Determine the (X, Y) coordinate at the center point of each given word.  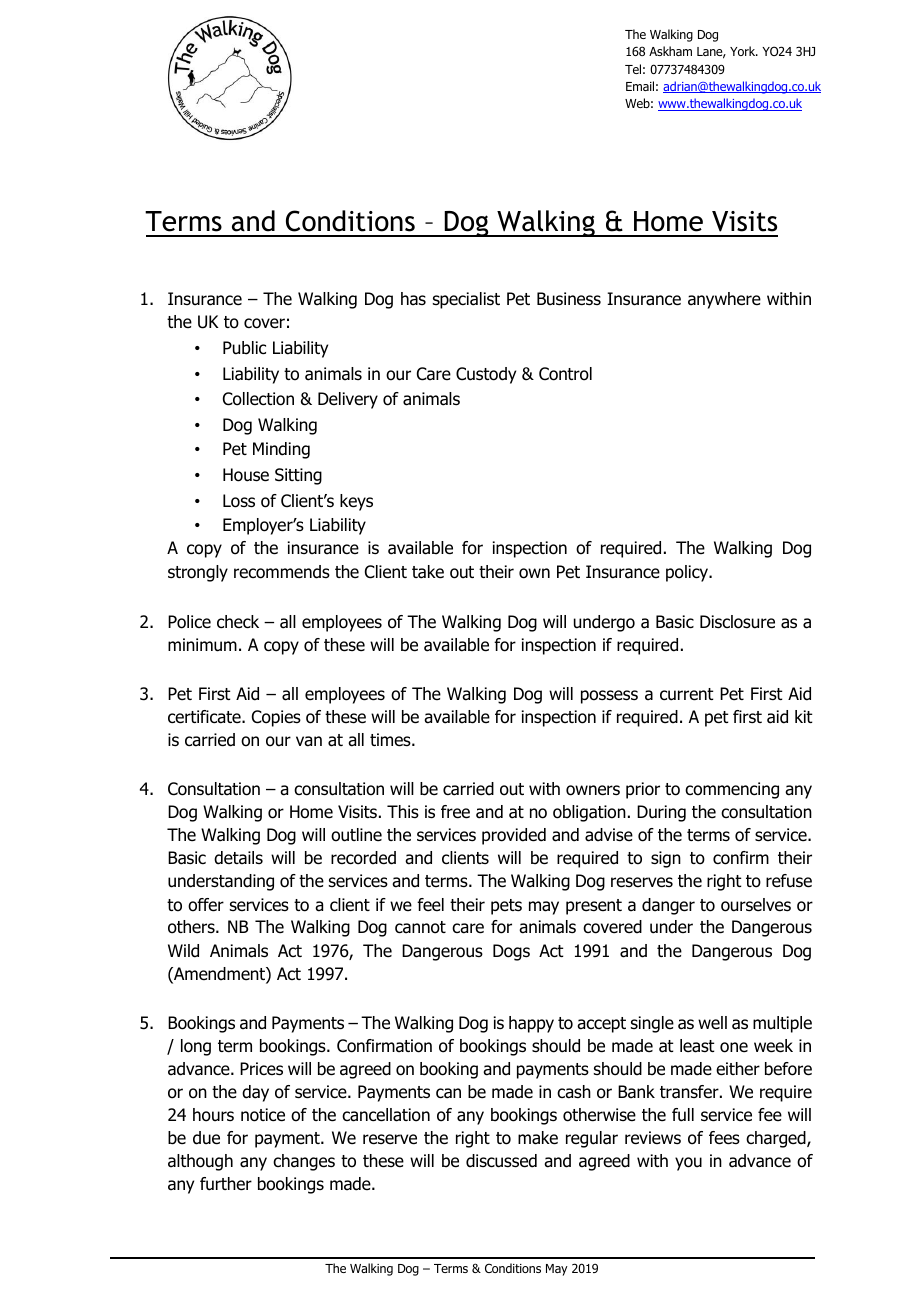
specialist (466, 300)
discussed (501, 1161)
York (744, 51)
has (413, 299)
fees (724, 1138)
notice (263, 1115)
